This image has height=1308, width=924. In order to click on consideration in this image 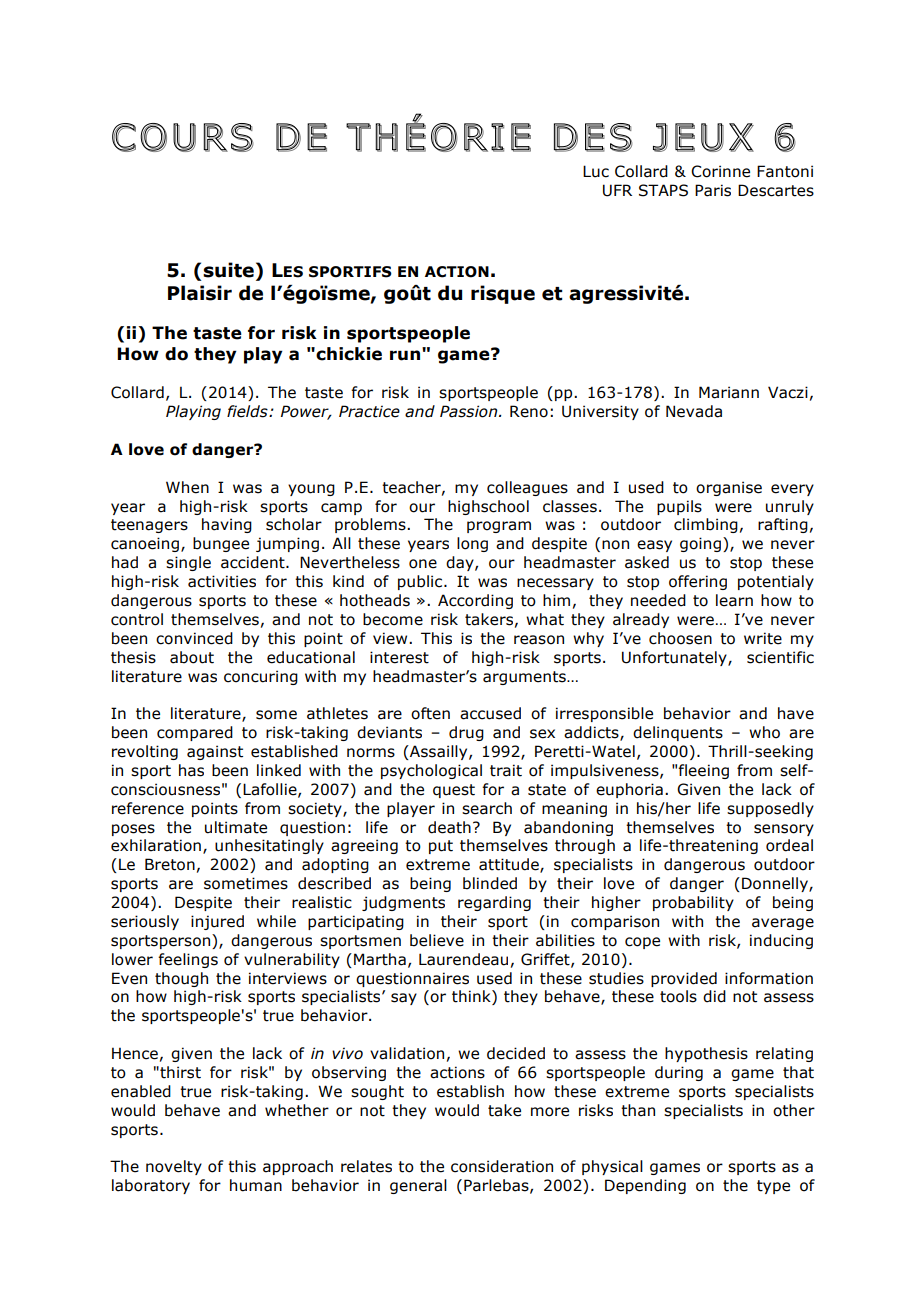, I will do `click(502, 1166)`.
